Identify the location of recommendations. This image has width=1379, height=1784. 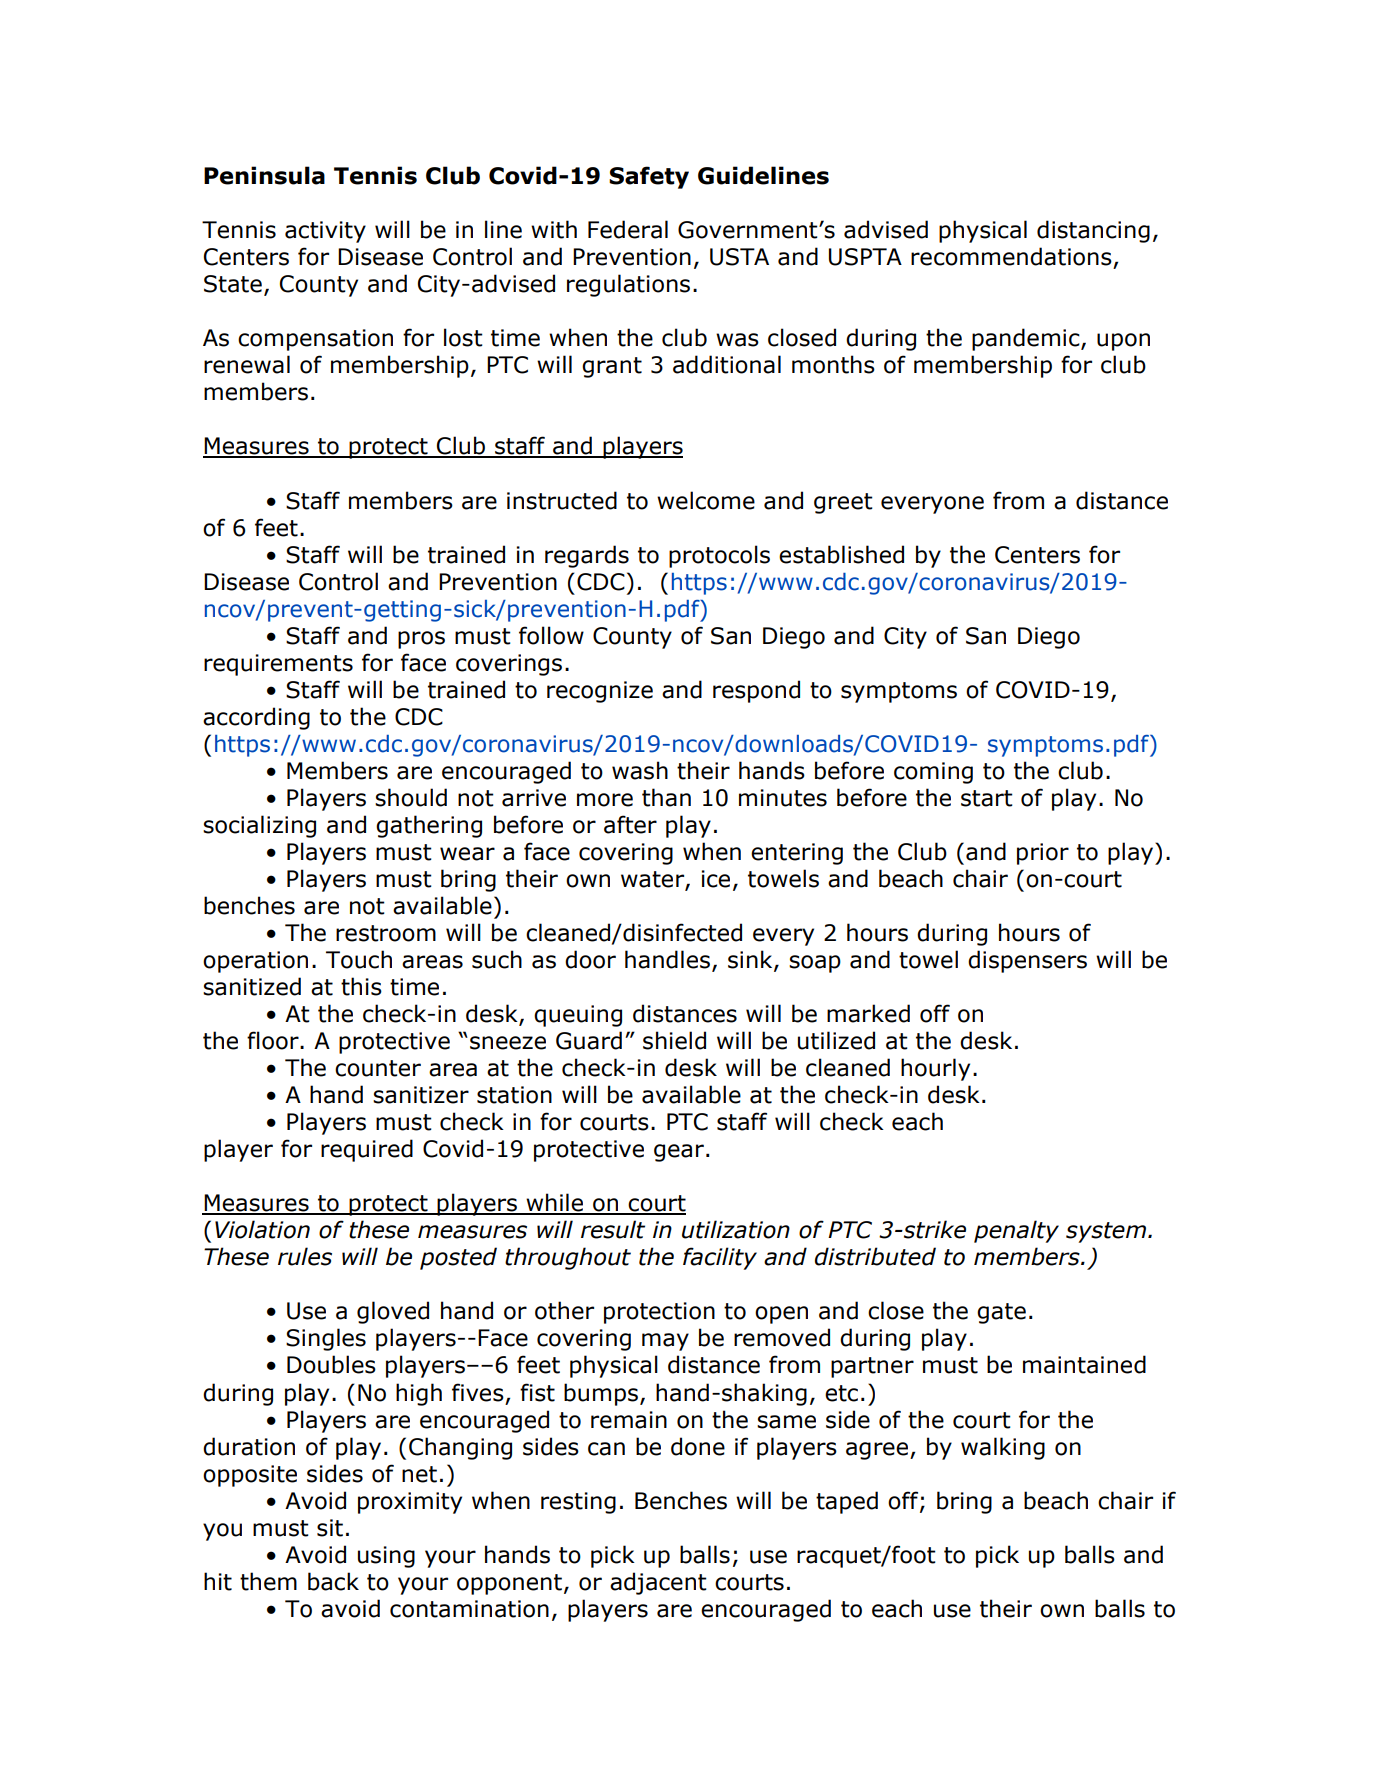
(1011, 256).
